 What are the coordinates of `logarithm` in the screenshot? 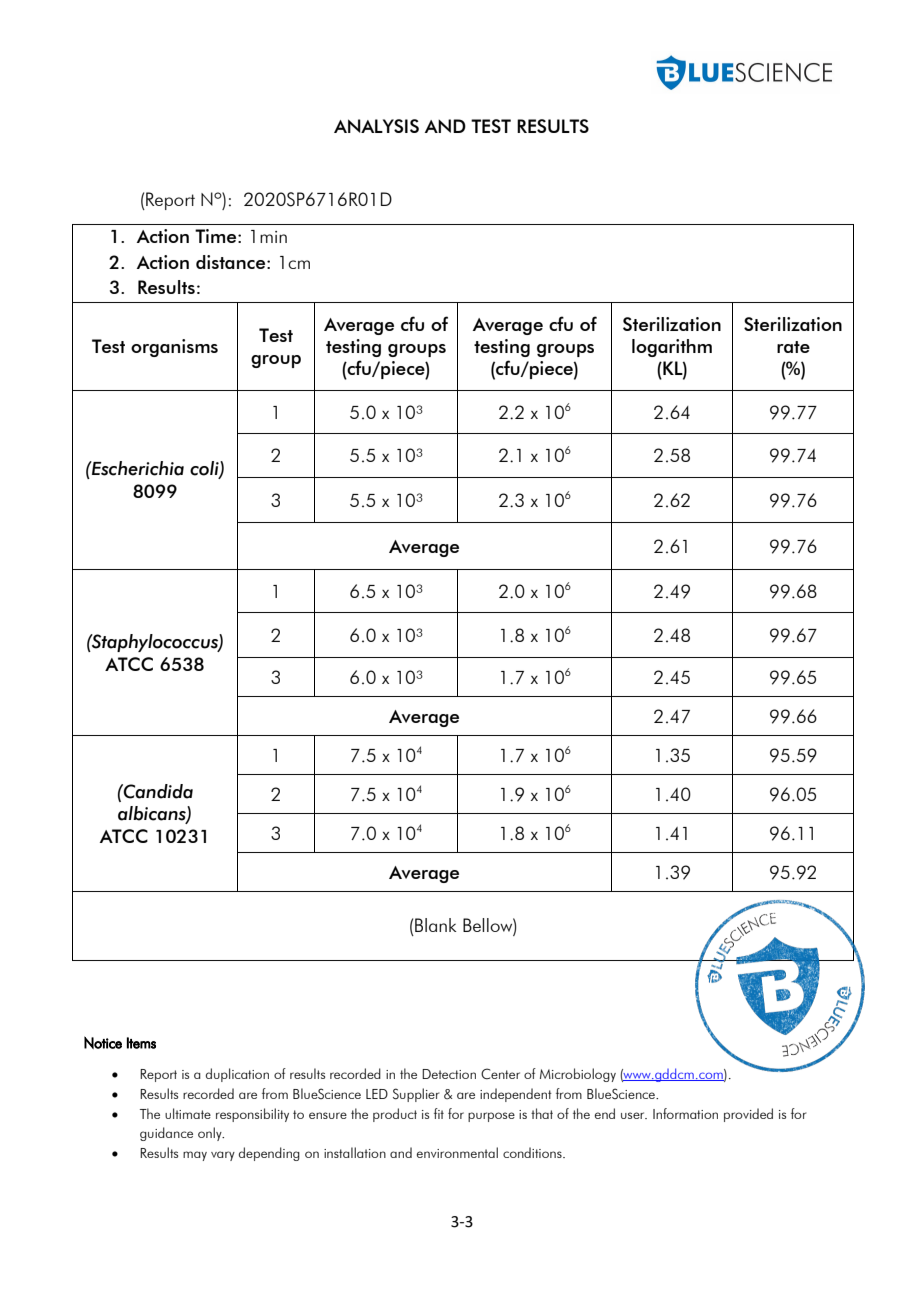 It's located at (672, 348).
